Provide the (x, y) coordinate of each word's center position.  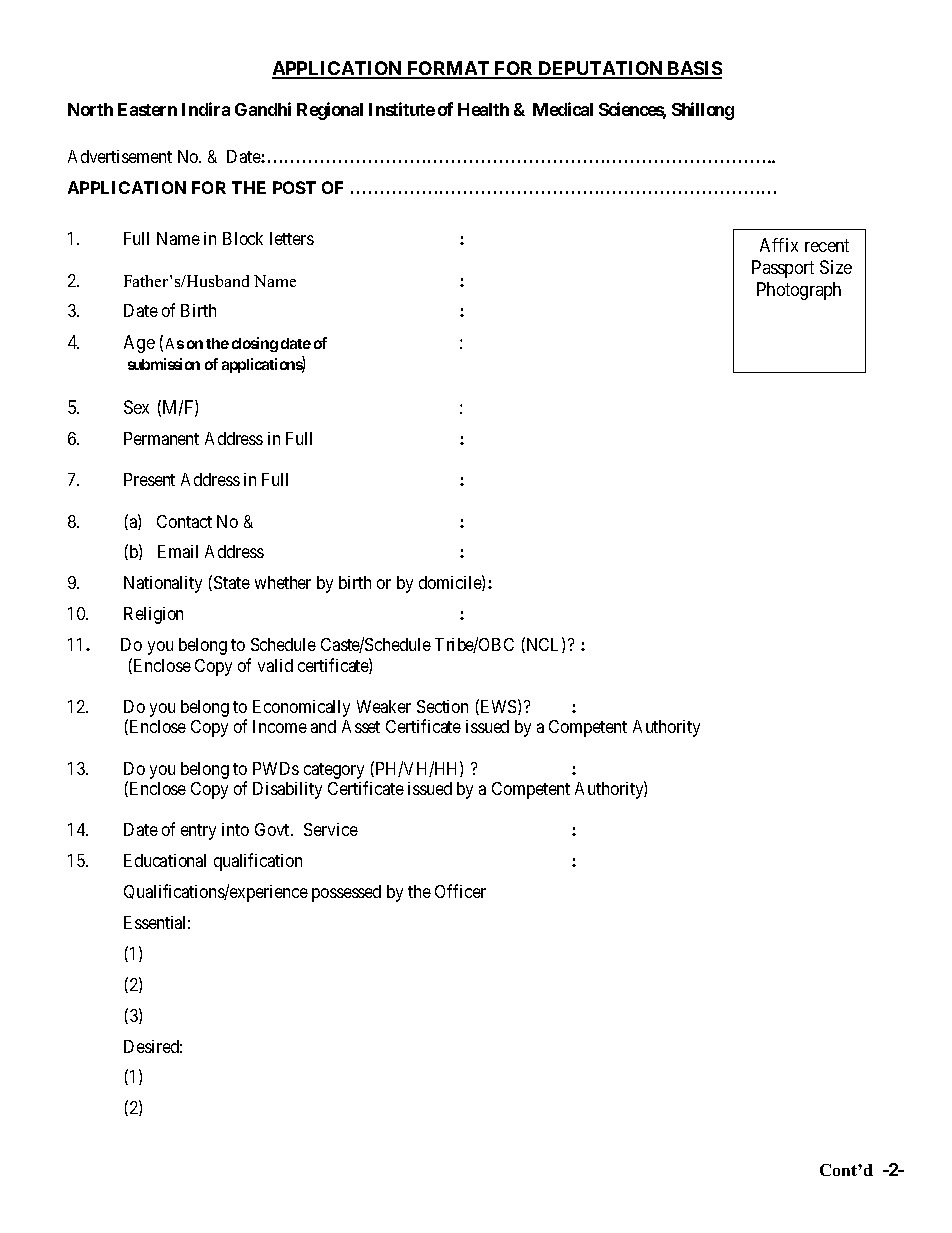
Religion (153, 615)
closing (255, 344)
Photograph (799, 291)
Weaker (384, 706)
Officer (460, 891)
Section (442, 706)
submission (164, 364)
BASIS (694, 69)
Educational (165, 860)
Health (483, 109)
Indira (206, 109)
